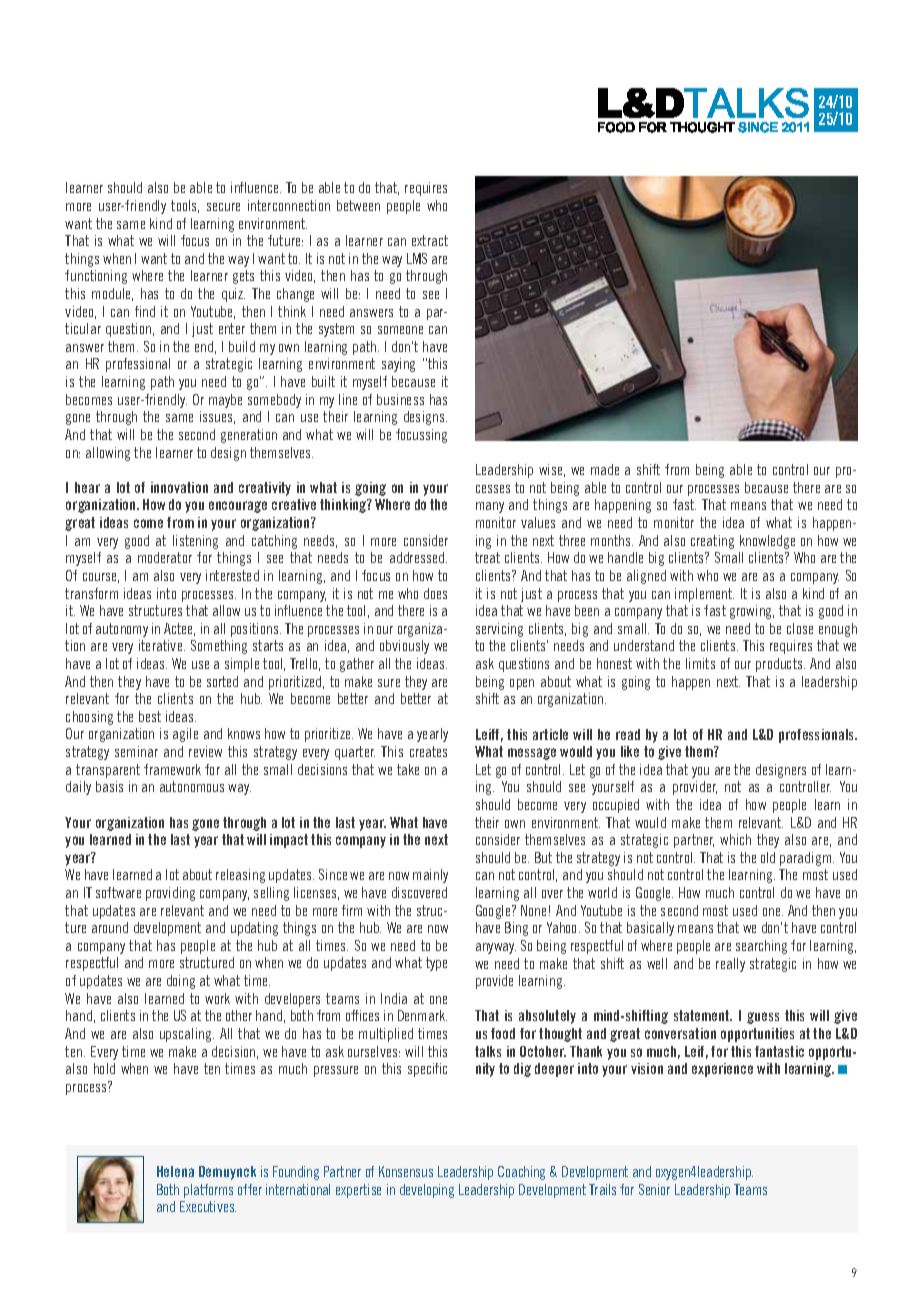 This page has height=1308, width=924. What do you see at coordinates (150, 716) in the page?
I see `best` at bounding box center [150, 716].
